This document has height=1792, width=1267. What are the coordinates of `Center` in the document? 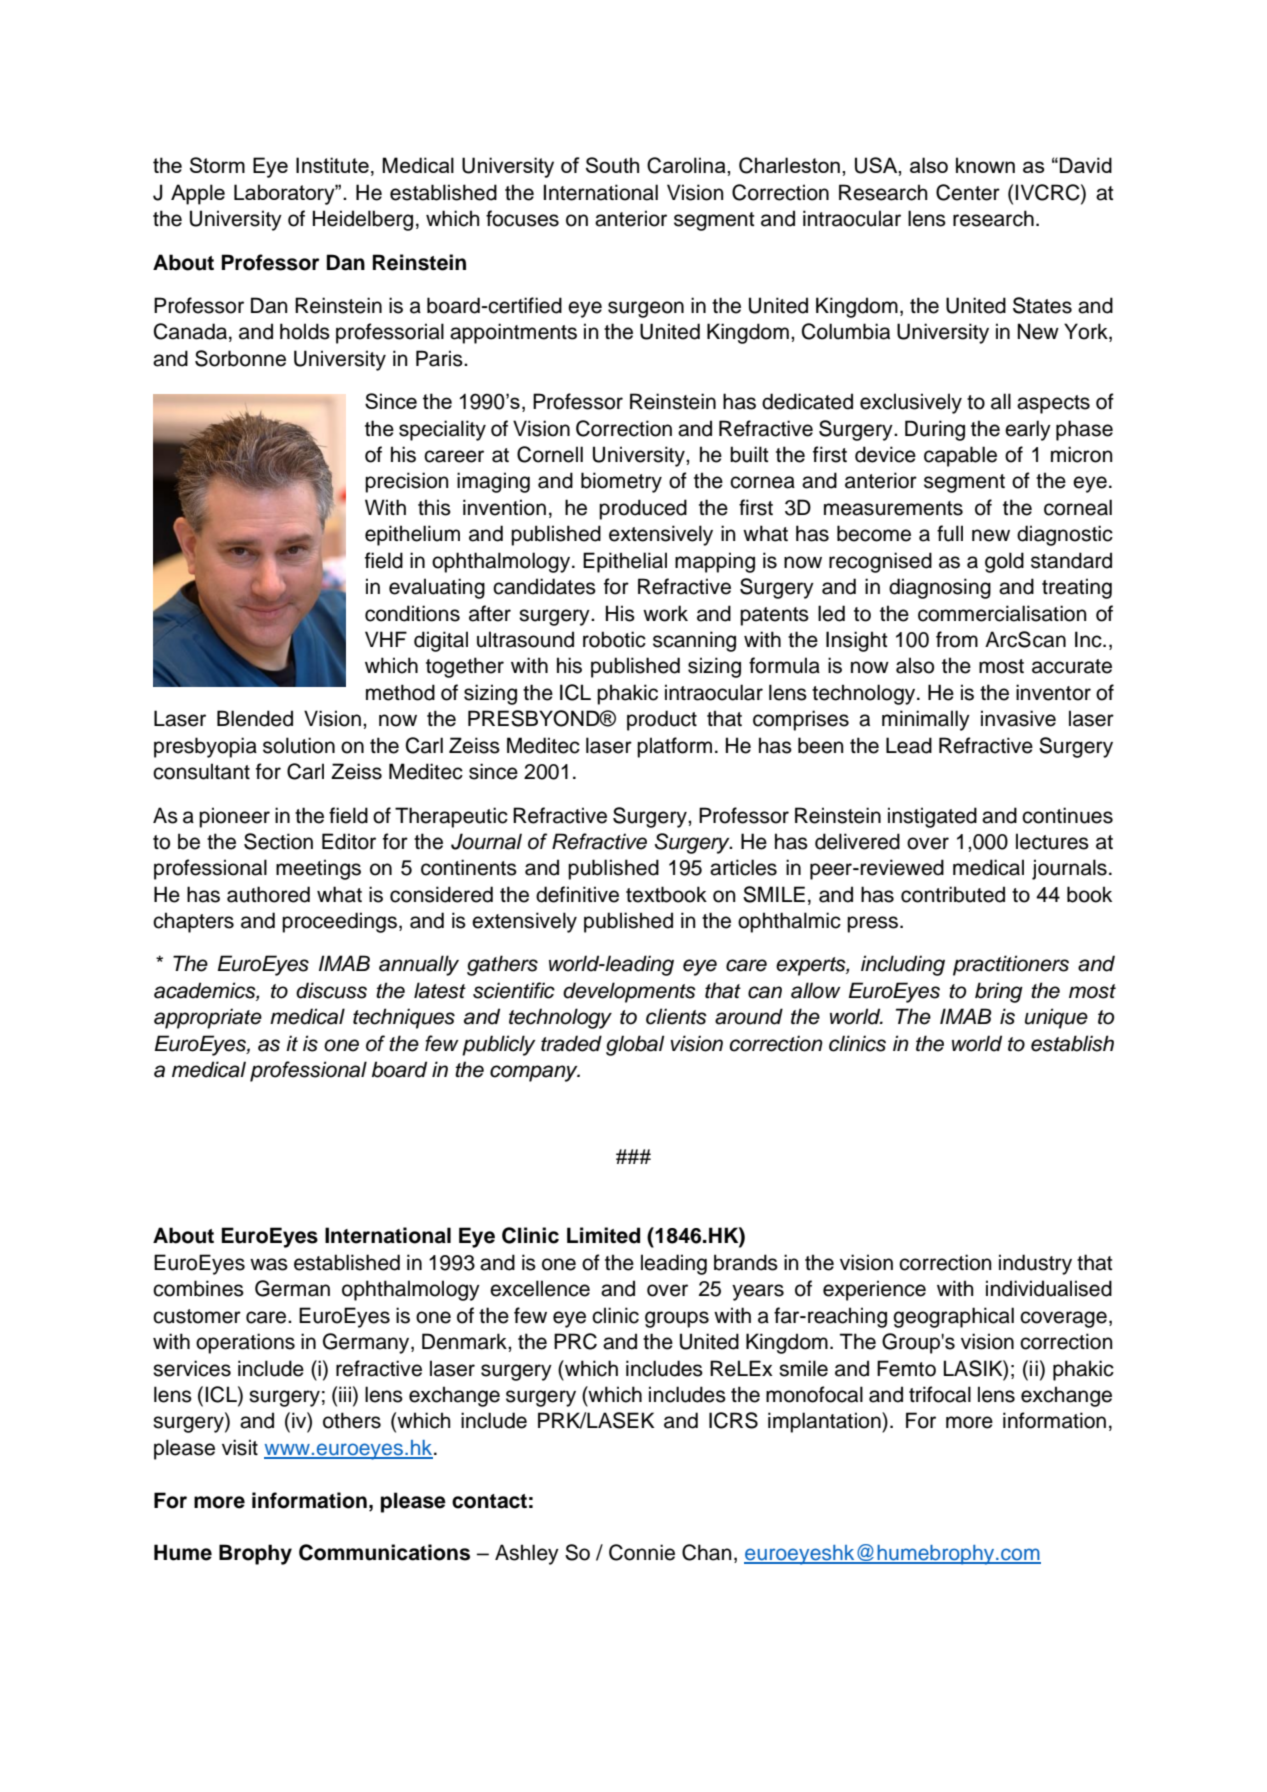 It's located at (968, 192).
